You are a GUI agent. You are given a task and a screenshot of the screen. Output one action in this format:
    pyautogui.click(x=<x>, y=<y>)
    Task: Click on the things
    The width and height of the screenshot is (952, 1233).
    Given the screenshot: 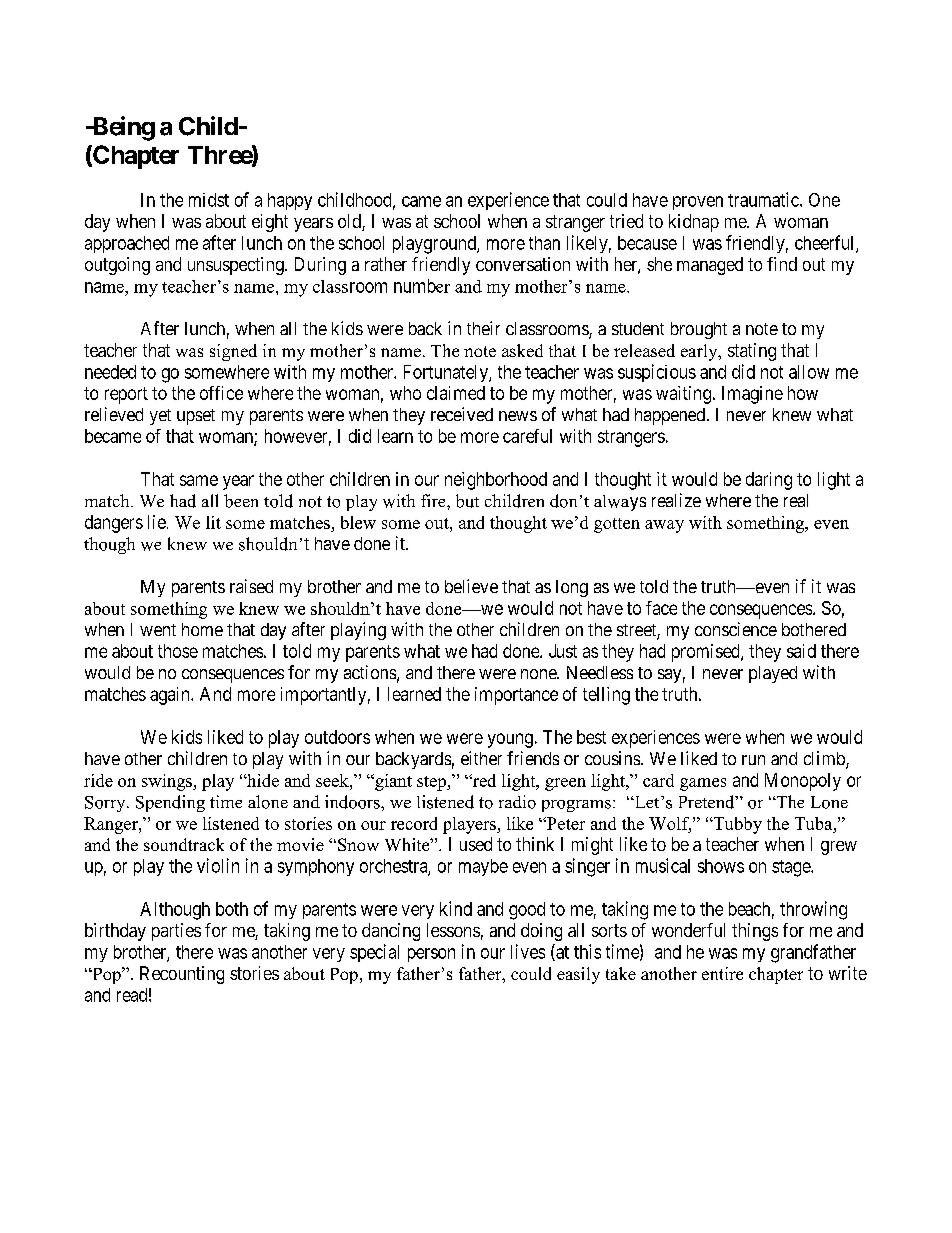 What is the action you would take?
    pyautogui.click(x=755, y=932)
